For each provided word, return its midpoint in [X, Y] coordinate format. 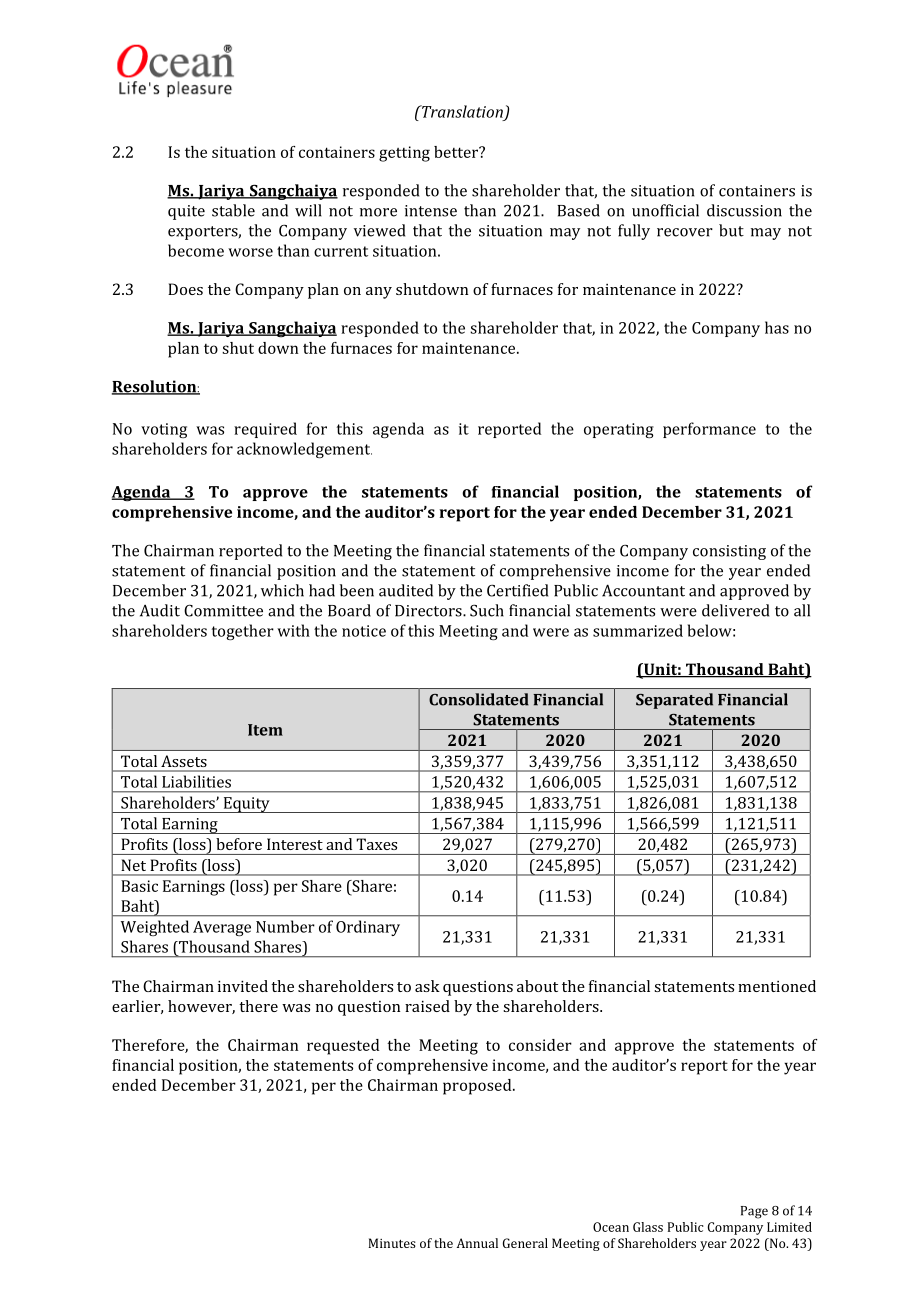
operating [619, 430]
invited [243, 986]
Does [185, 289]
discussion [744, 210]
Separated [674, 701]
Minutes [392, 1243]
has [777, 327]
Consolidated [479, 699]
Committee [223, 610]
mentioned [777, 986]
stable [233, 210]
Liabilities [196, 782]
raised [427, 1006]
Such [487, 610]
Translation [461, 111]
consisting [729, 552]
